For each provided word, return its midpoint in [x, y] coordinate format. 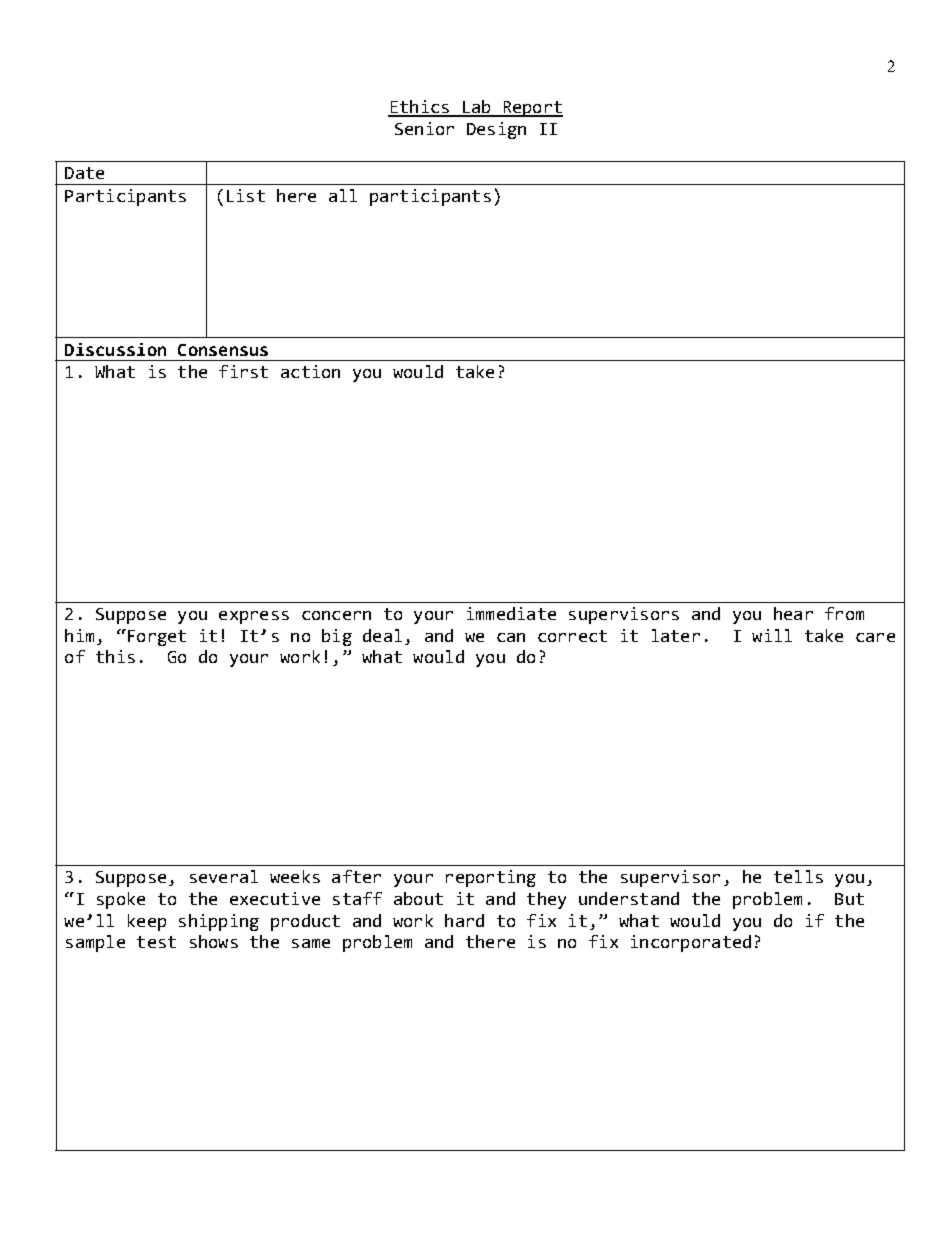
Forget [155, 637]
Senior [424, 128]
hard [464, 920]
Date [84, 173]
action [310, 371]
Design [496, 130]
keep [147, 922]
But [849, 899]
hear [793, 613]
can [511, 637]
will [772, 635]
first [243, 371]
